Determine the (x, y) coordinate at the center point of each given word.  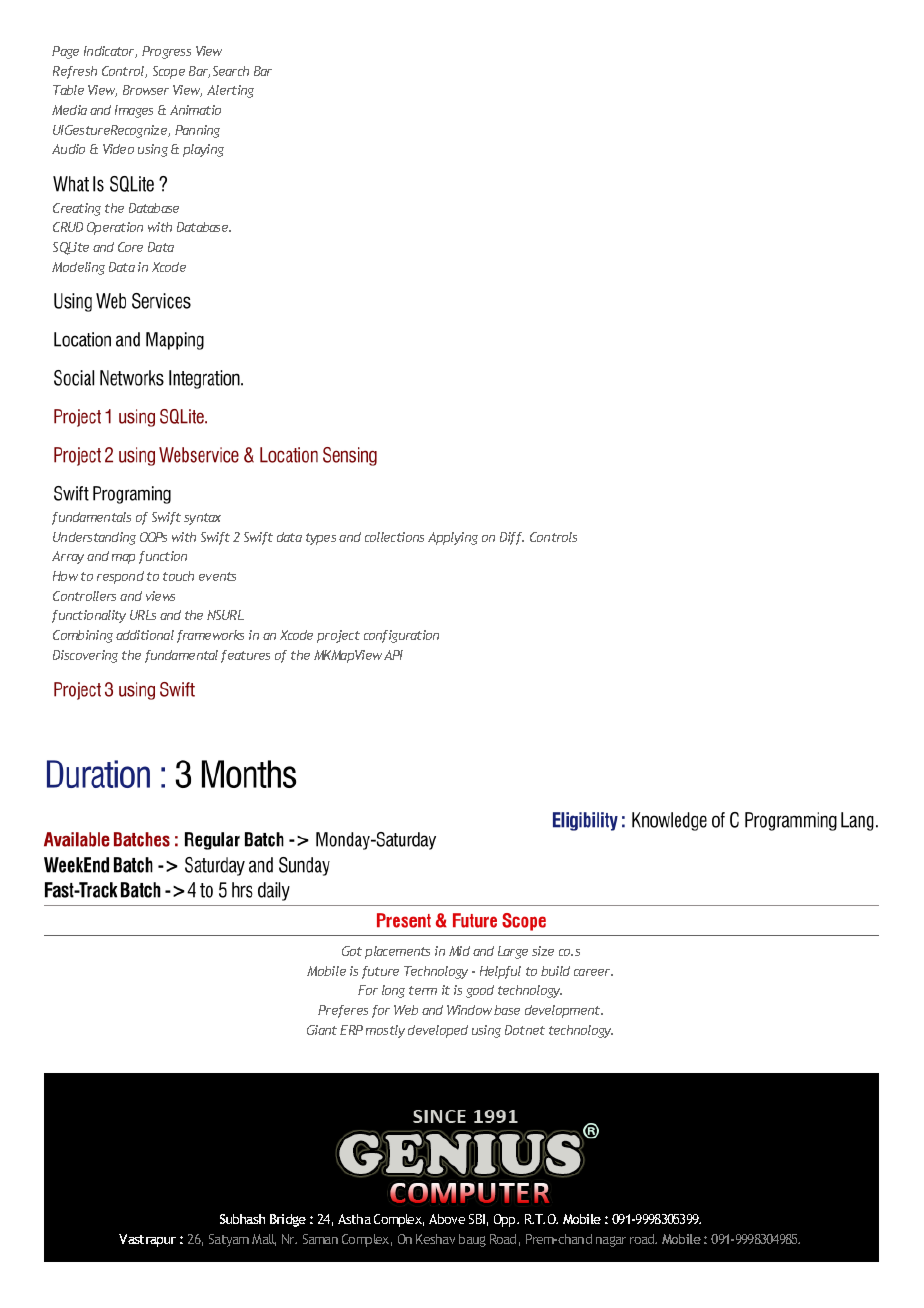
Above (447, 1219)
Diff (512, 538)
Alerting (230, 91)
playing (203, 150)
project (338, 636)
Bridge (288, 1220)
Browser (146, 90)
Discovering (85, 656)
